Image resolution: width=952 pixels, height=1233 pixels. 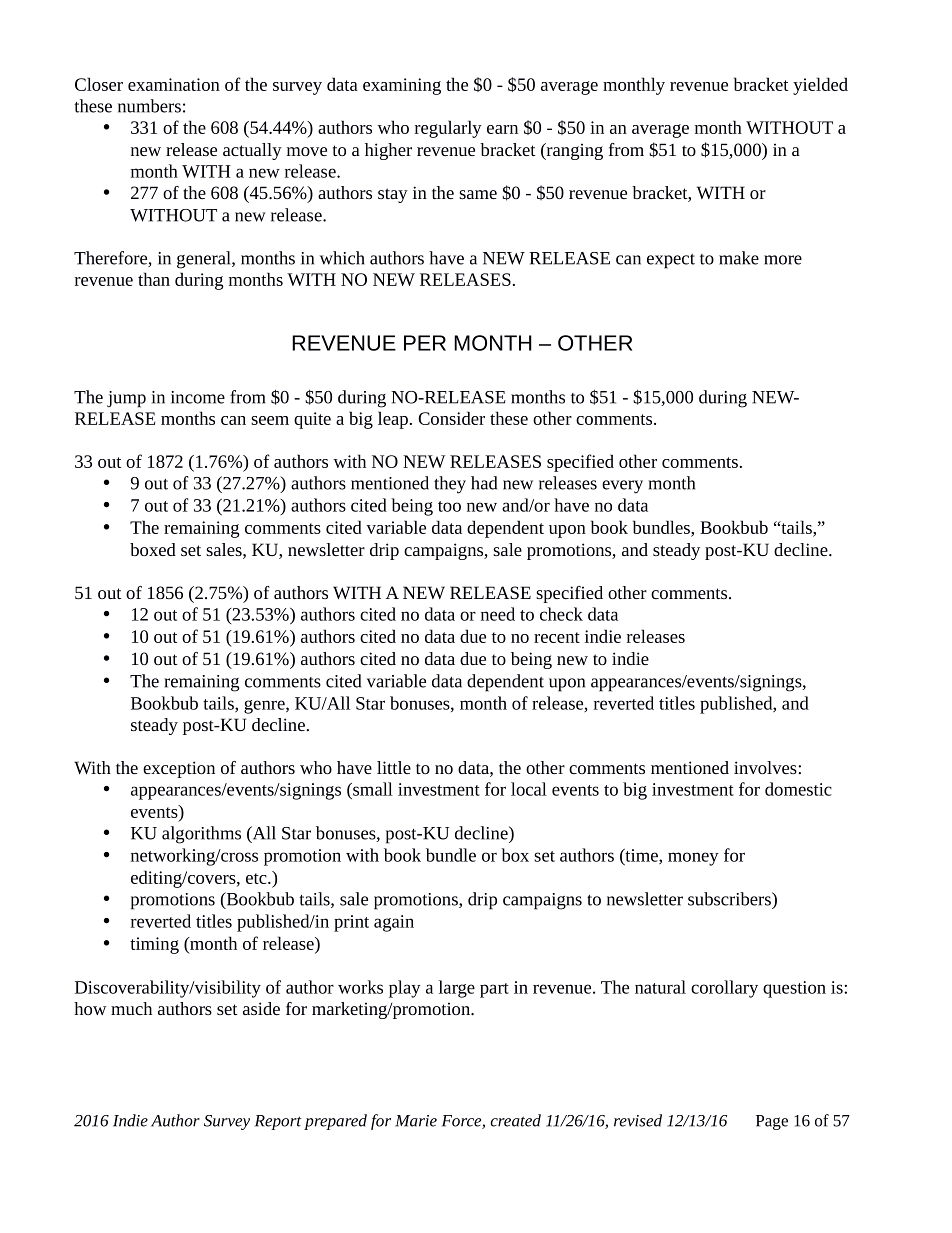 I want to click on exception, so click(x=179, y=769).
